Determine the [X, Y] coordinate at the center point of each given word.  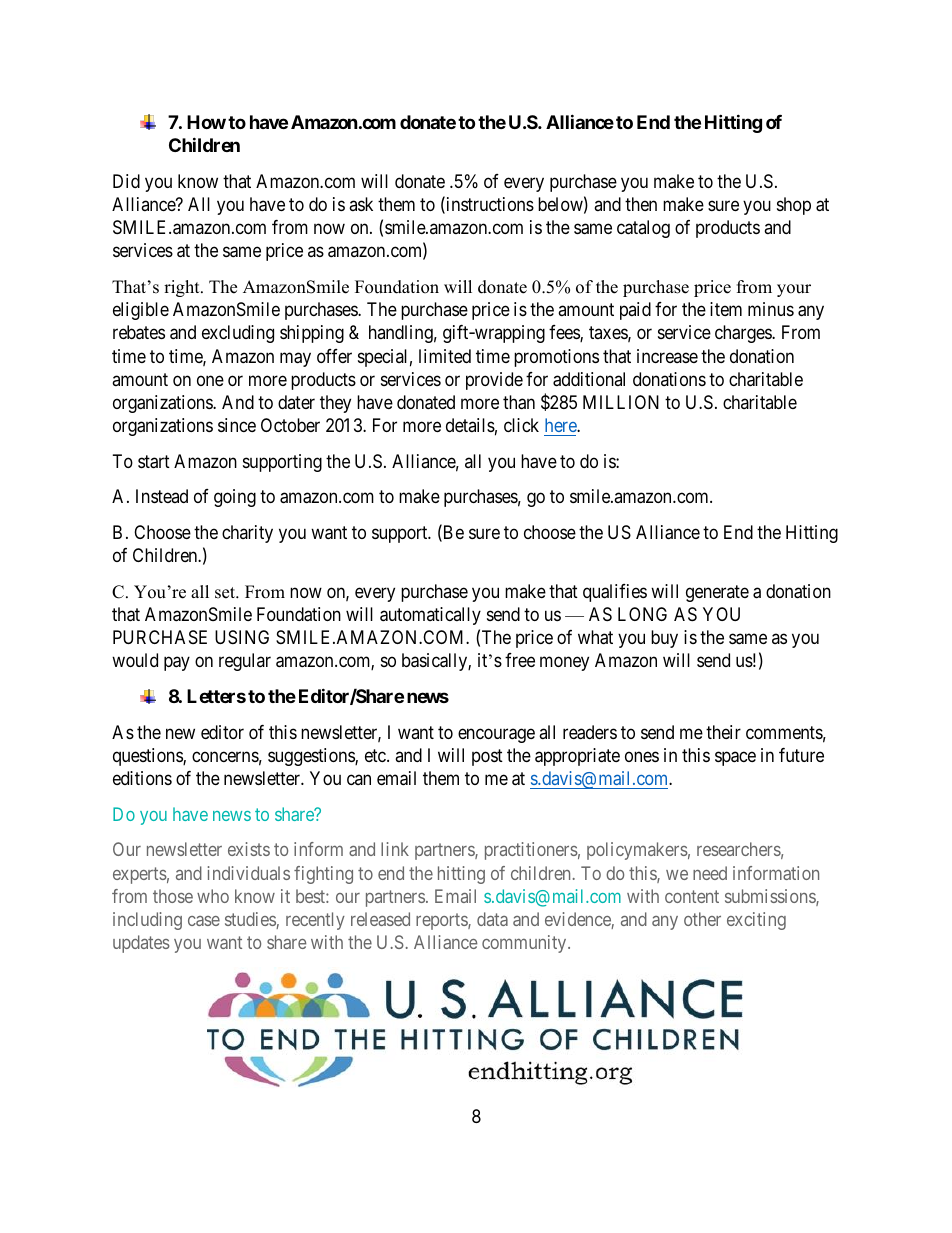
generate [717, 593]
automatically [430, 616]
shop [794, 206]
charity [247, 534]
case [204, 921]
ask [361, 204]
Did [126, 181]
